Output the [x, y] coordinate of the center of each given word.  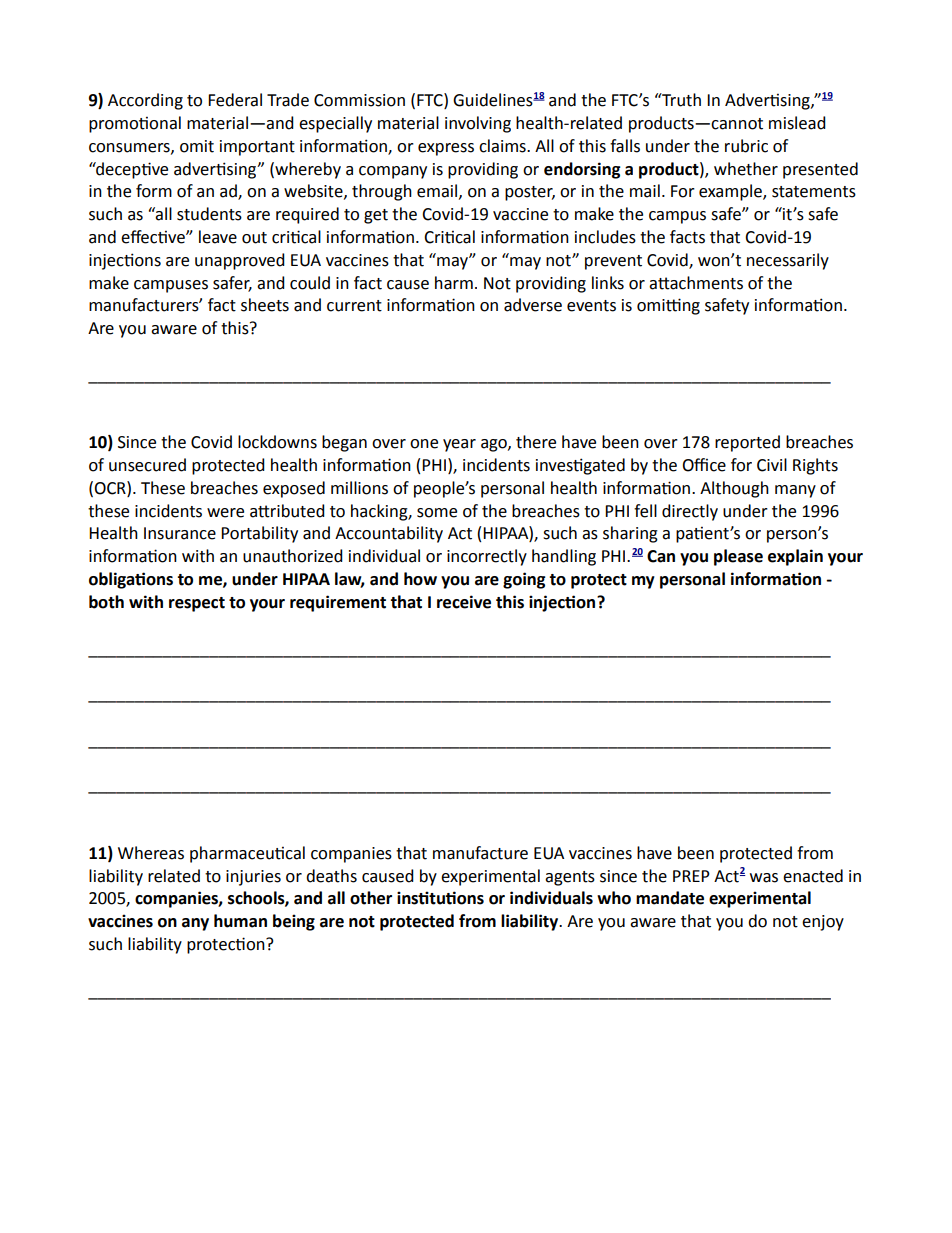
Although [734, 489]
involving [478, 124]
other [371, 898]
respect [197, 604]
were [225, 513]
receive [464, 602]
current [354, 306]
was [764, 878]
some [437, 513]
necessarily [788, 261]
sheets [265, 305]
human [240, 921]
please [738, 557]
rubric [746, 146]
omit [197, 146]
